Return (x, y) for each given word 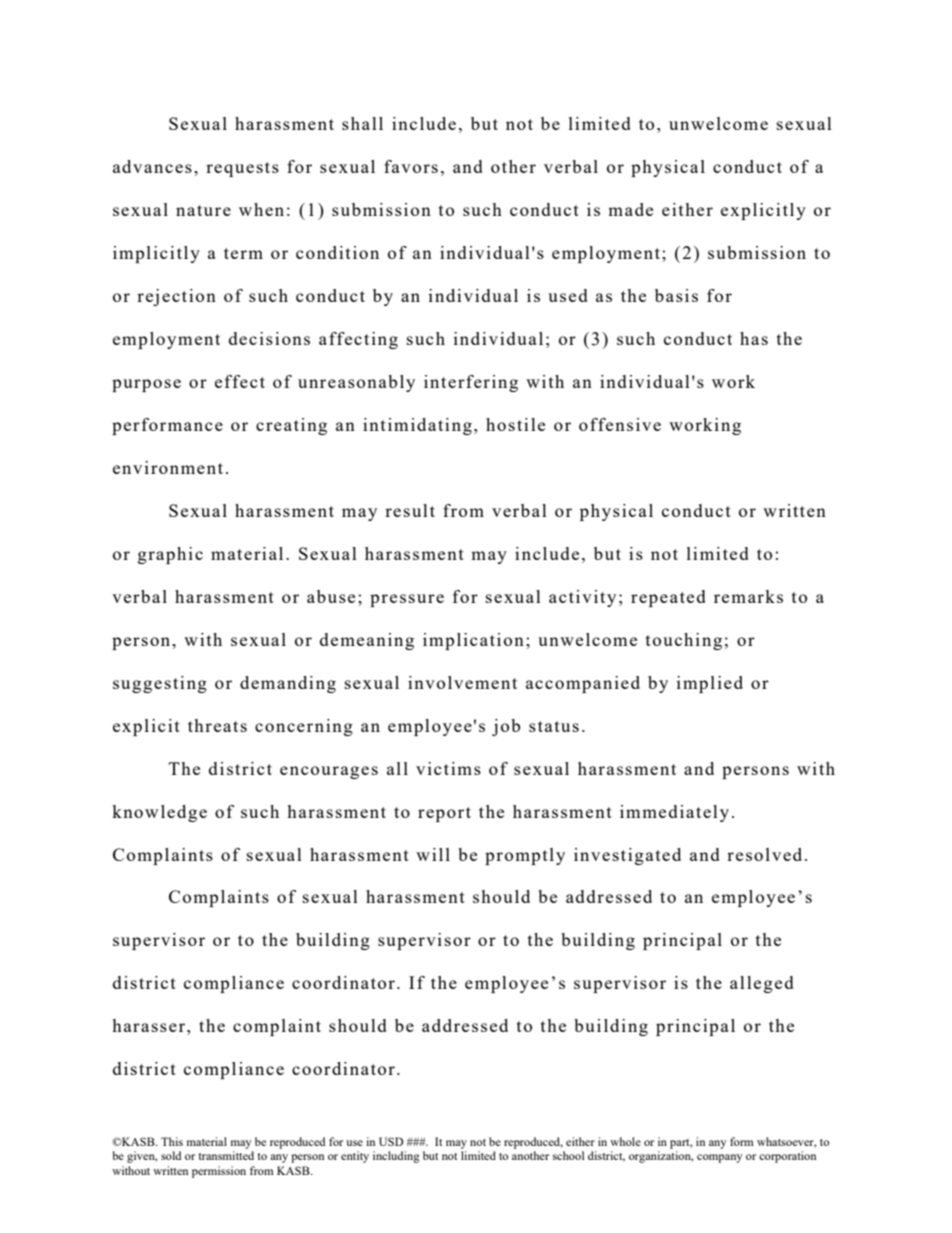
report (444, 814)
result (410, 510)
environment (168, 467)
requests (242, 169)
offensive (620, 424)
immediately (674, 813)
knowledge (159, 813)
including (396, 1157)
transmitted (226, 1155)
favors (411, 166)
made (630, 209)
